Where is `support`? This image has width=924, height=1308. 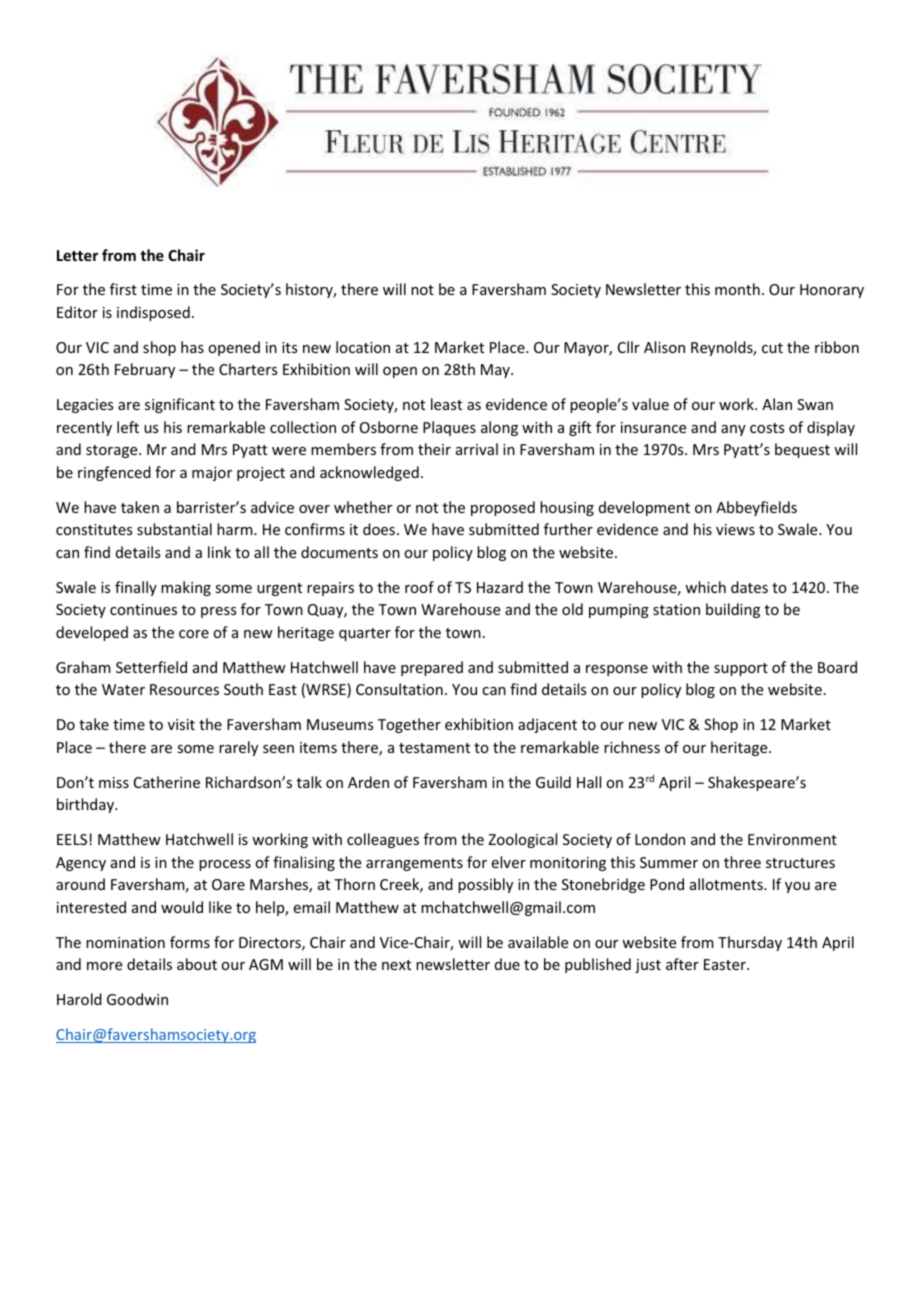 support is located at coordinates (741, 669).
